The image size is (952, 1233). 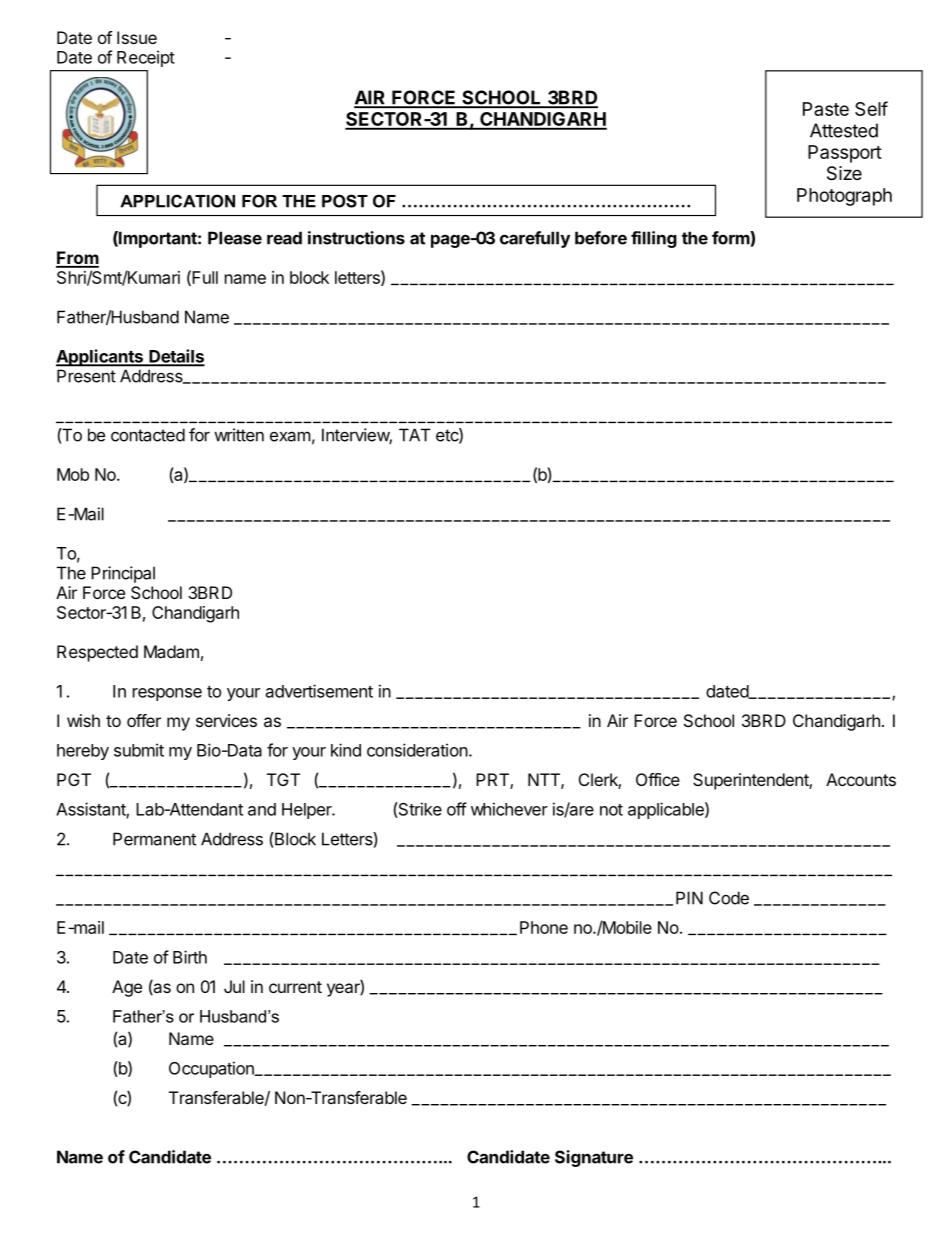 I want to click on advertisement, so click(x=319, y=691).
